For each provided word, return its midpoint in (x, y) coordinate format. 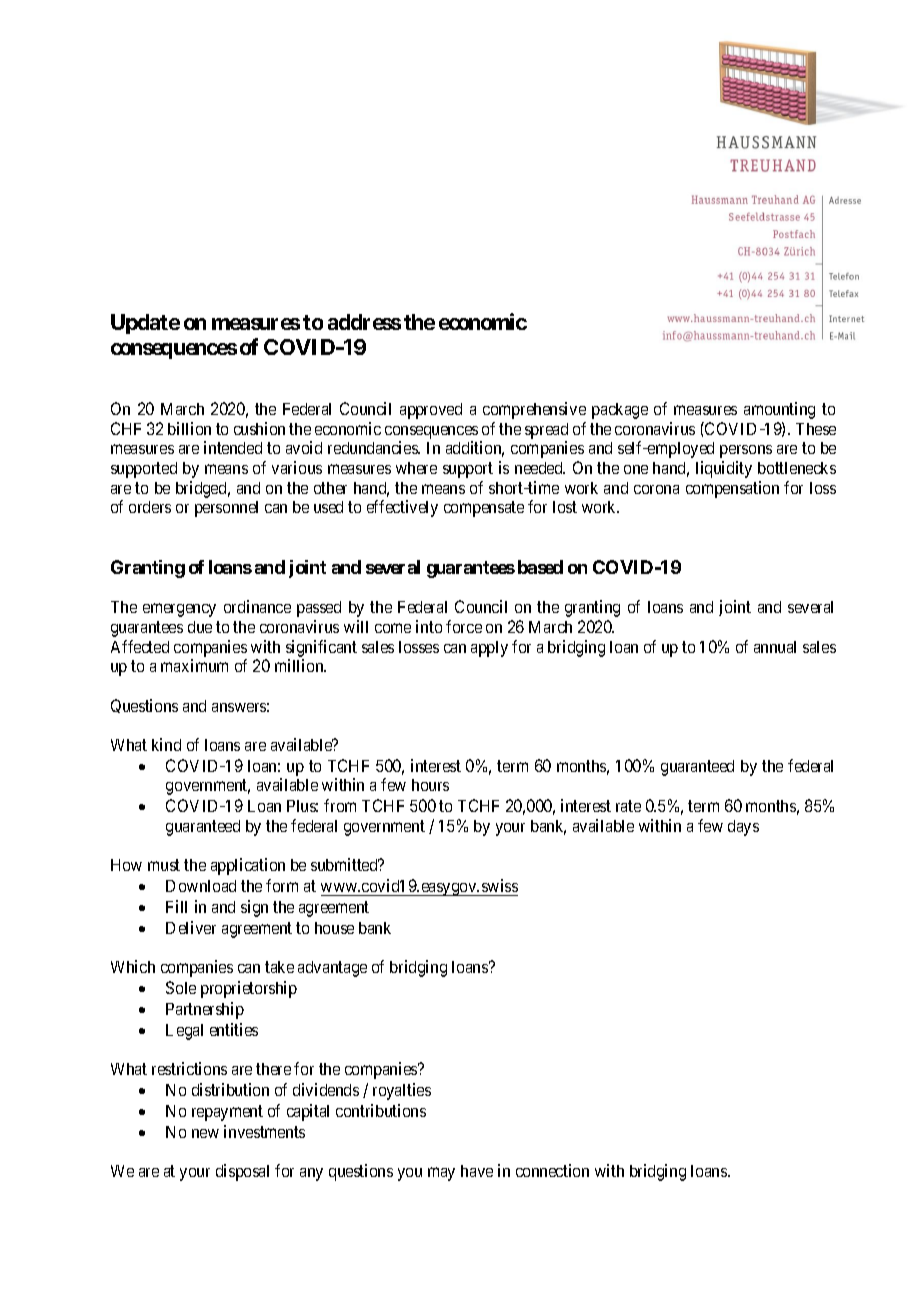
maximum (194, 665)
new (205, 1133)
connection (552, 1170)
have (477, 1171)
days (743, 828)
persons (746, 451)
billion (189, 428)
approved (431, 411)
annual (775, 647)
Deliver (191, 927)
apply (489, 649)
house (334, 928)
